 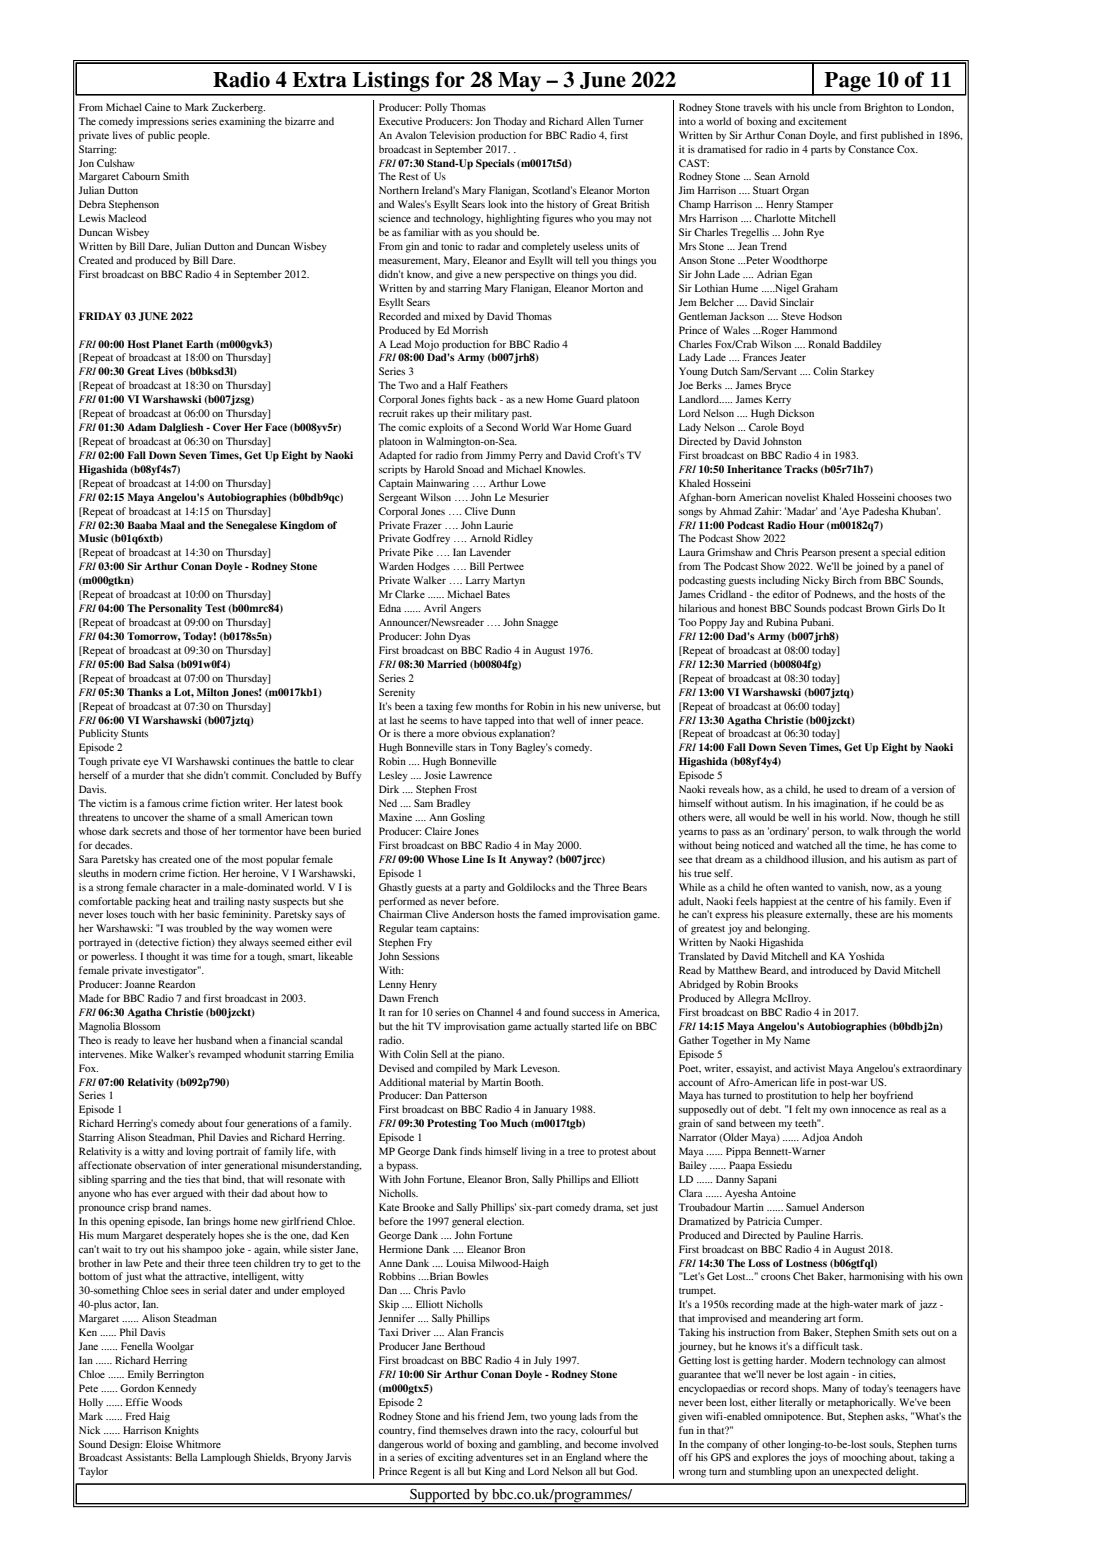 What do you see at coordinates (163, 803) in the screenshot?
I see `famous` at bounding box center [163, 803].
